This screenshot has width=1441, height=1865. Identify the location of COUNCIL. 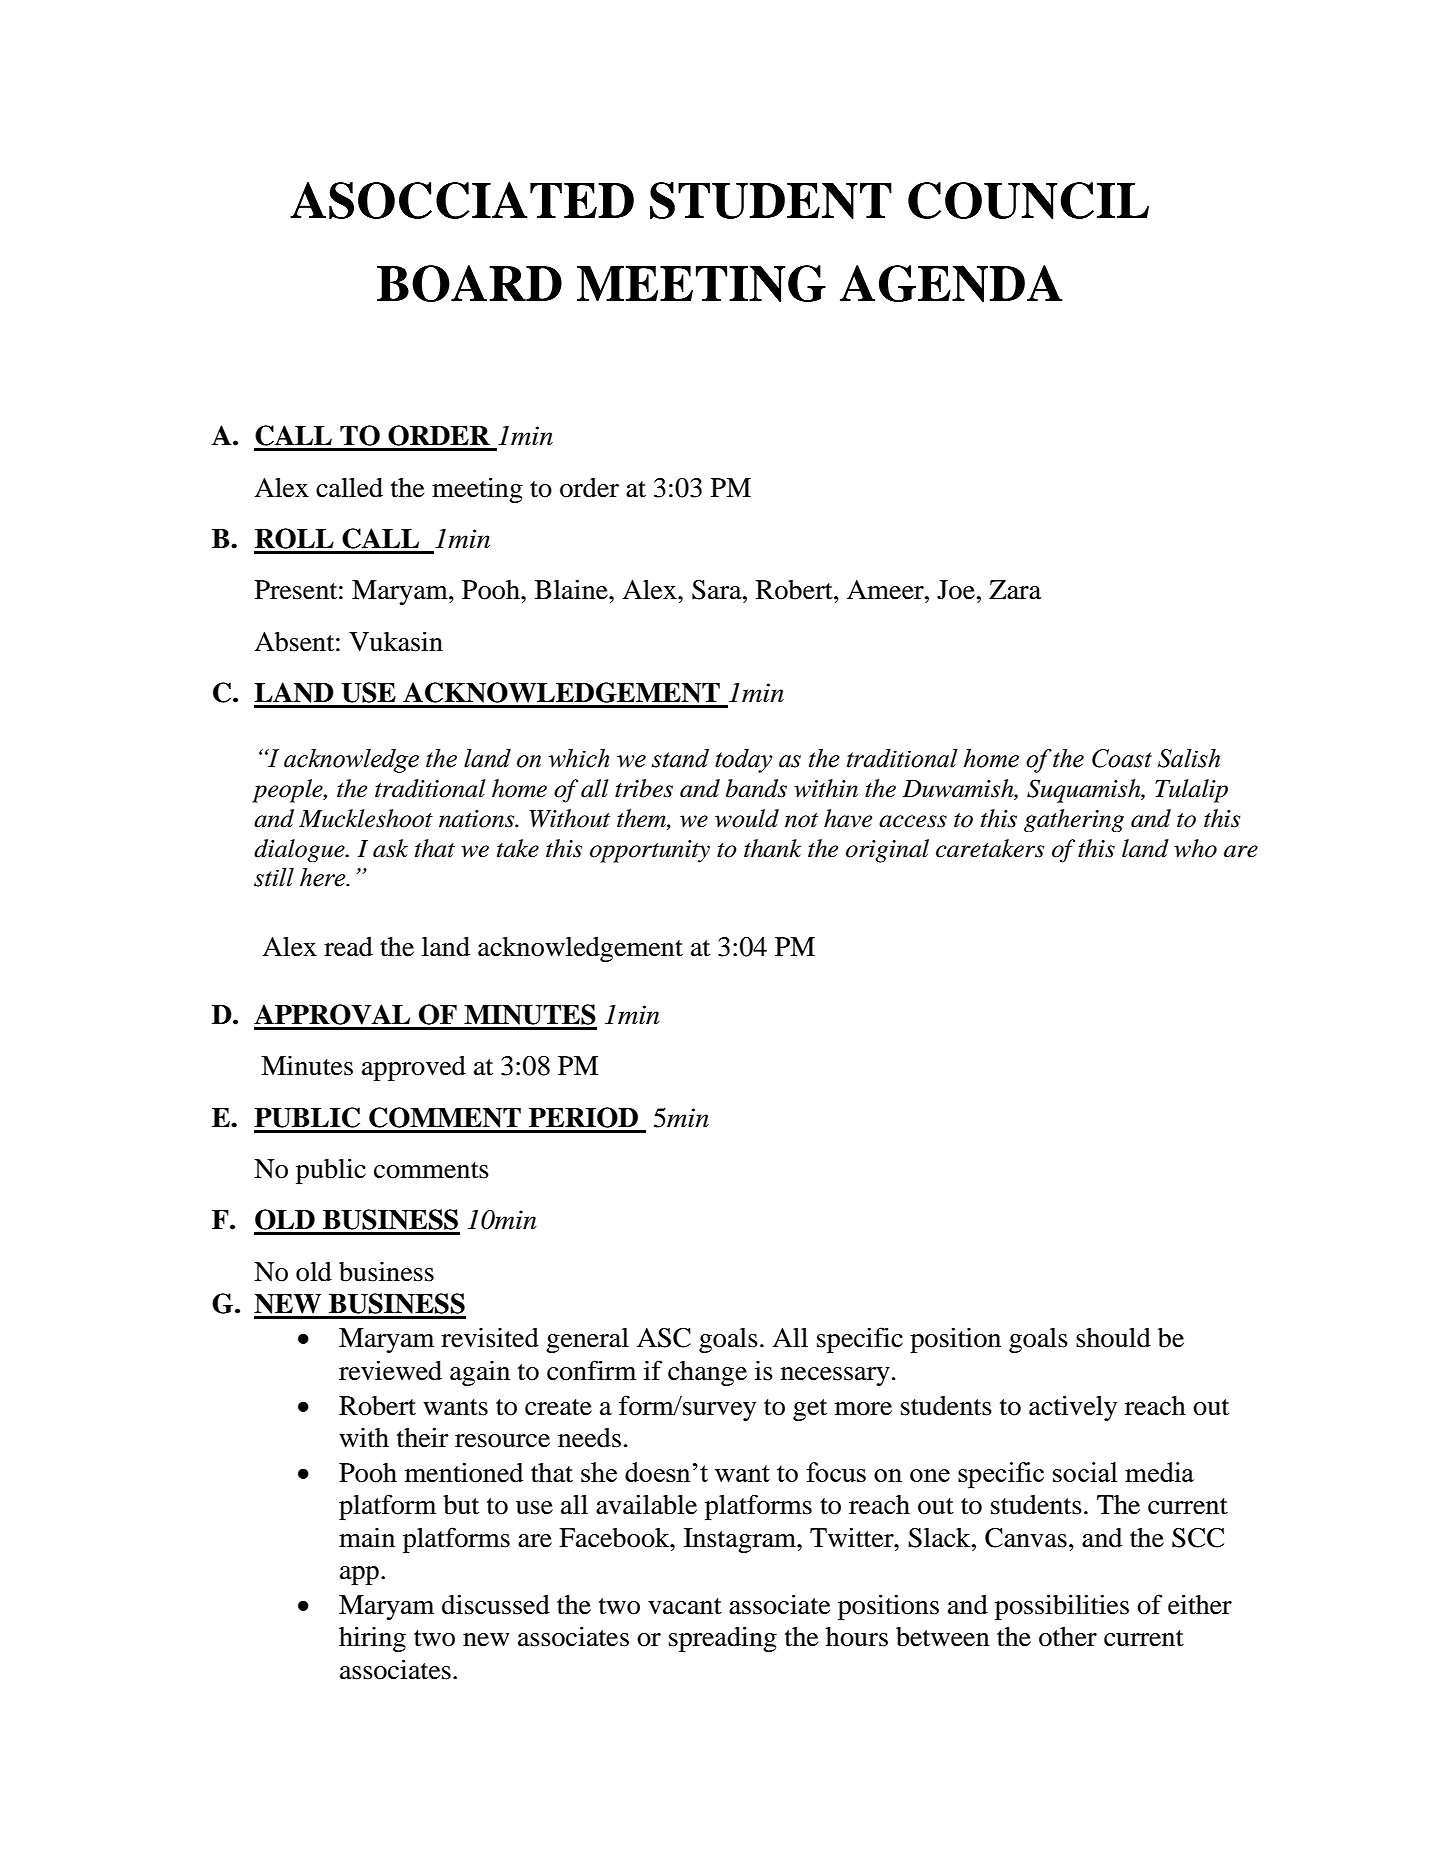
(1028, 200).
